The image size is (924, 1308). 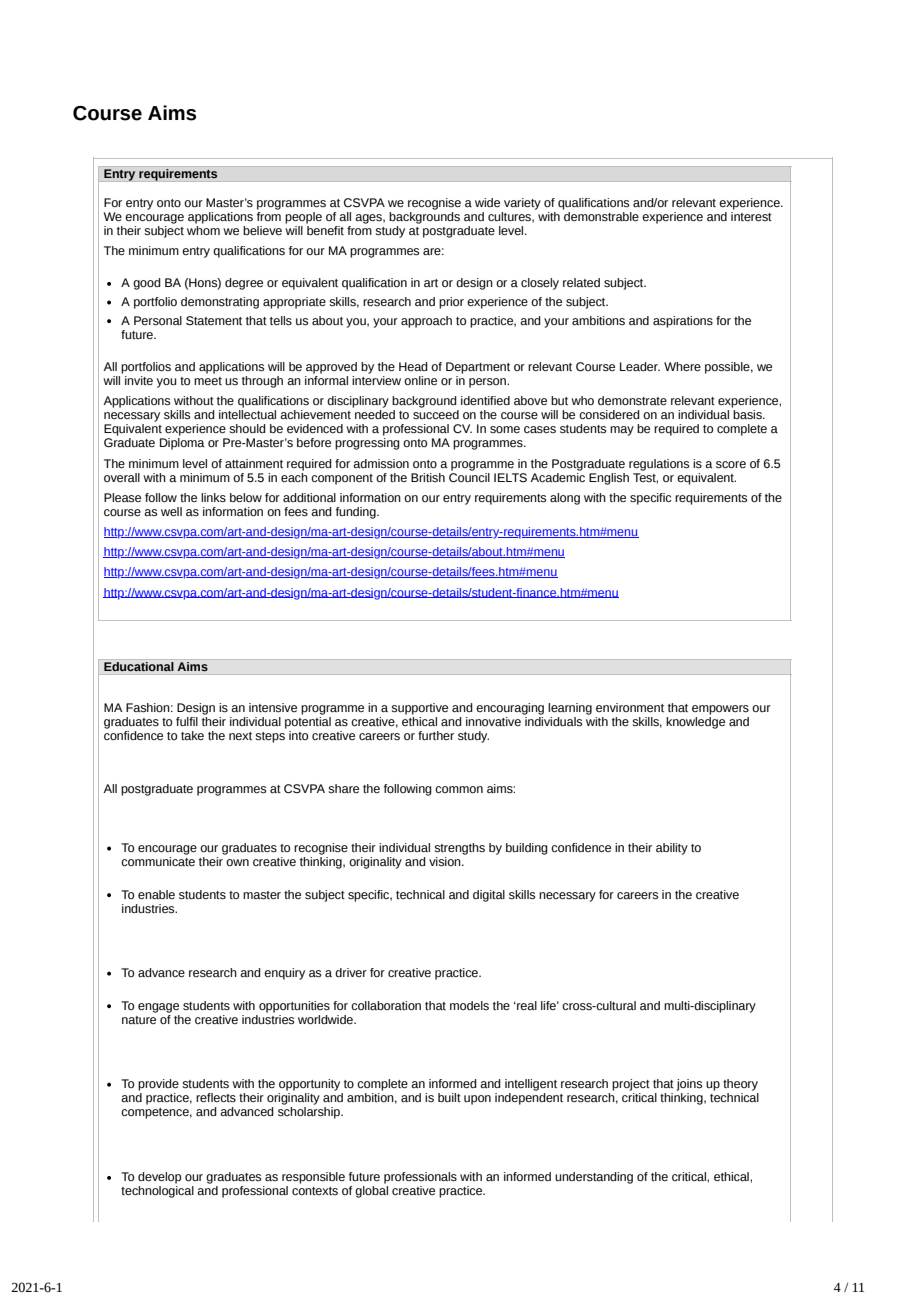 I want to click on well, so click(x=171, y=511).
